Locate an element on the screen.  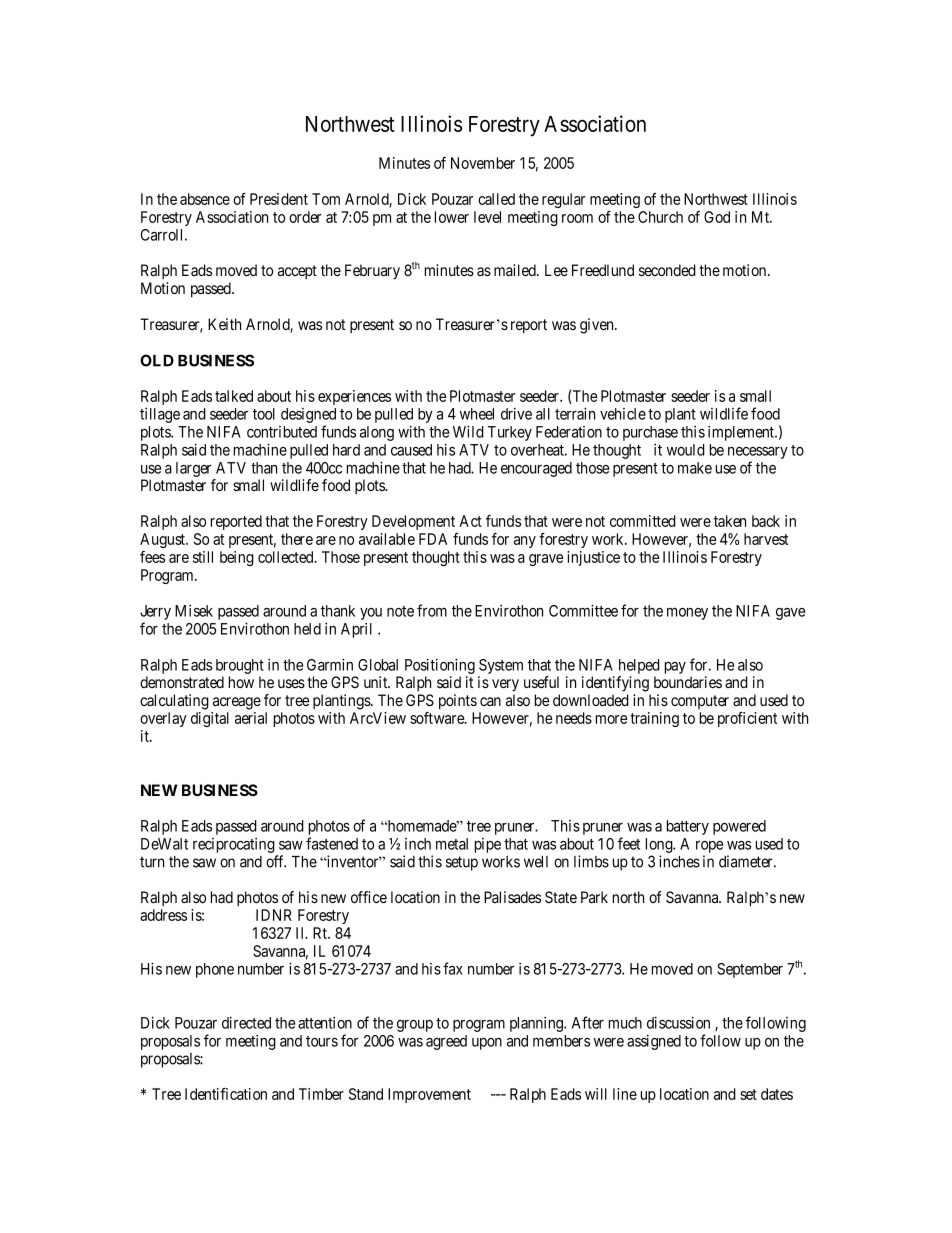
absence is located at coordinates (205, 199).
